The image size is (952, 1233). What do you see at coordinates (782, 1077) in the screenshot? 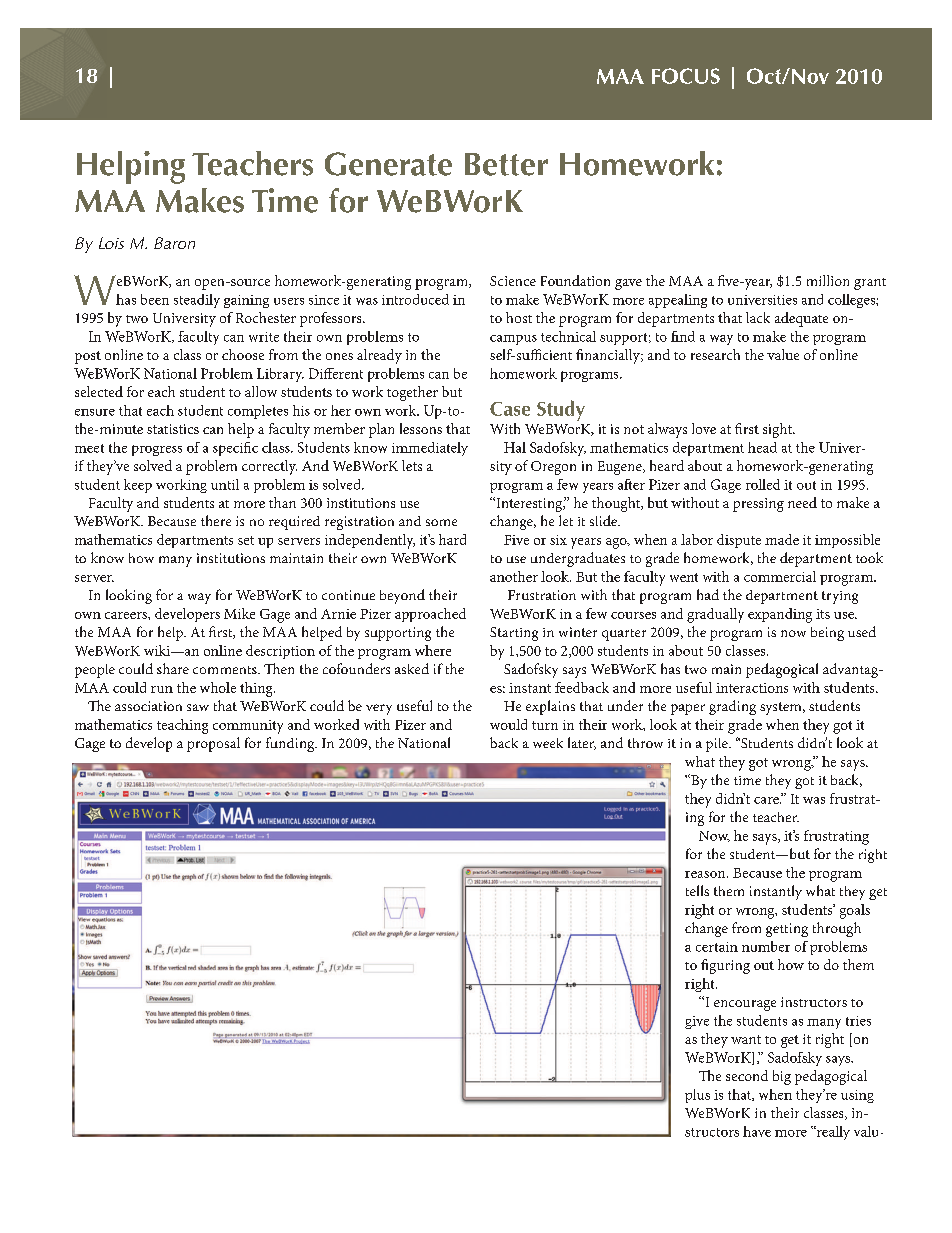
I see `big` at bounding box center [782, 1077].
